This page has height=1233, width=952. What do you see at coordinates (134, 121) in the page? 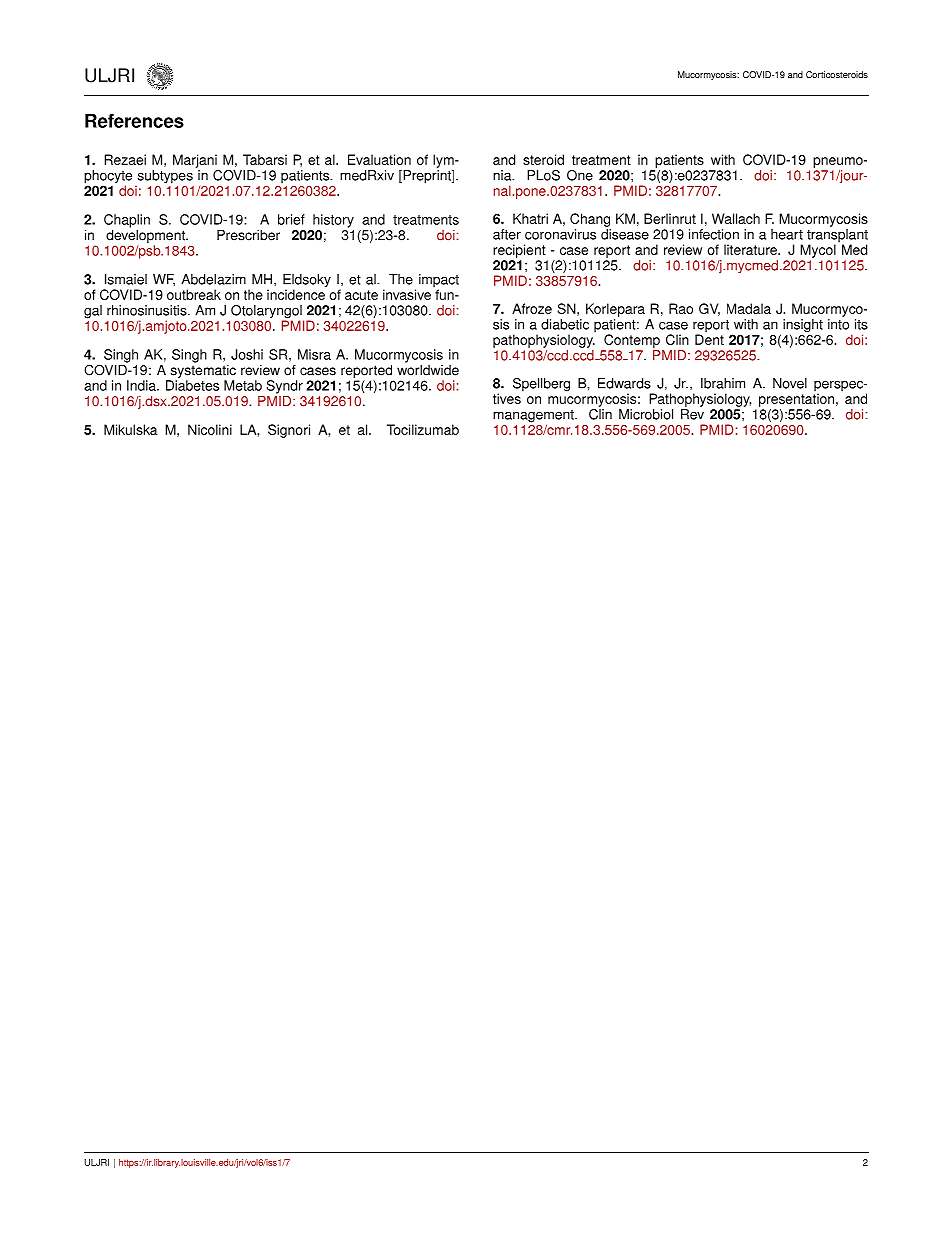
I see `References` at bounding box center [134, 121].
